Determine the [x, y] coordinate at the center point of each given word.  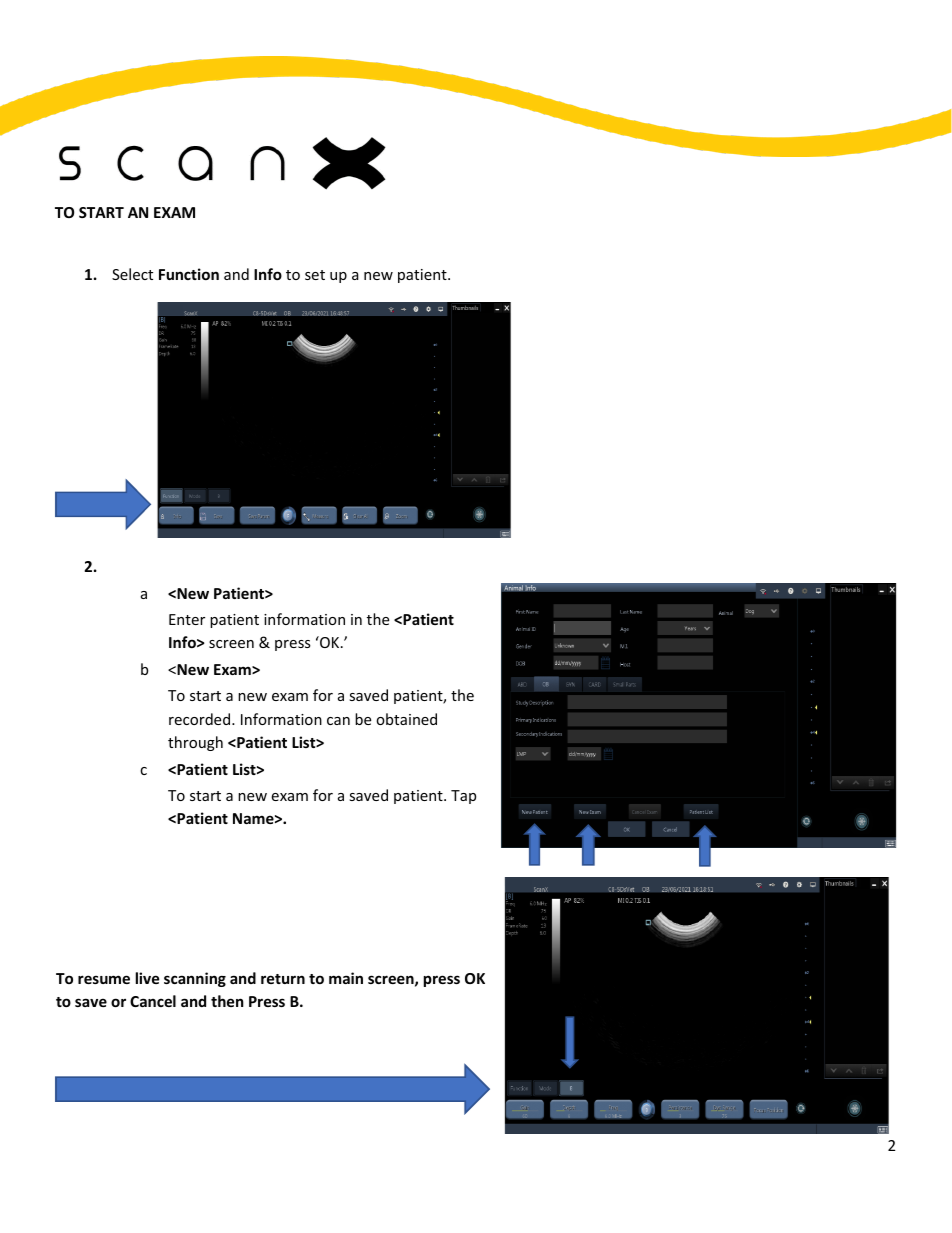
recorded [201, 719]
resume [104, 979]
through [195, 743]
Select [132, 274]
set [315, 275]
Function [189, 274]
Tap [463, 797]
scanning [195, 979]
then [227, 1001]
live [148, 978]
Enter [187, 619]
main [346, 978]
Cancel [153, 1001]
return [283, 979]
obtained [406, 719]
